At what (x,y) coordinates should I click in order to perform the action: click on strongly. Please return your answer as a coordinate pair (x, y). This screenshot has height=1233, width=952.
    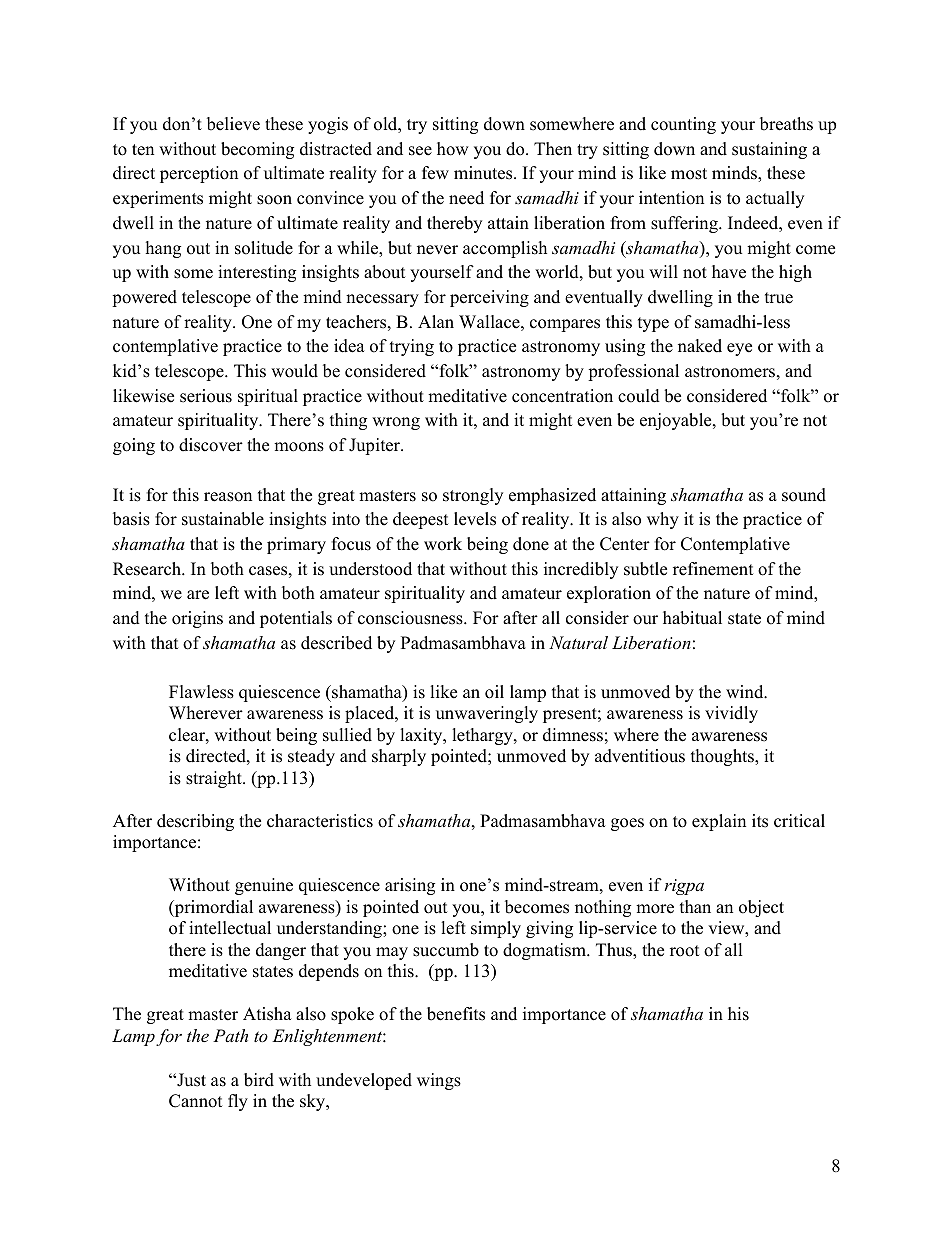
    Looking at the image, I should click on (473, 496).
